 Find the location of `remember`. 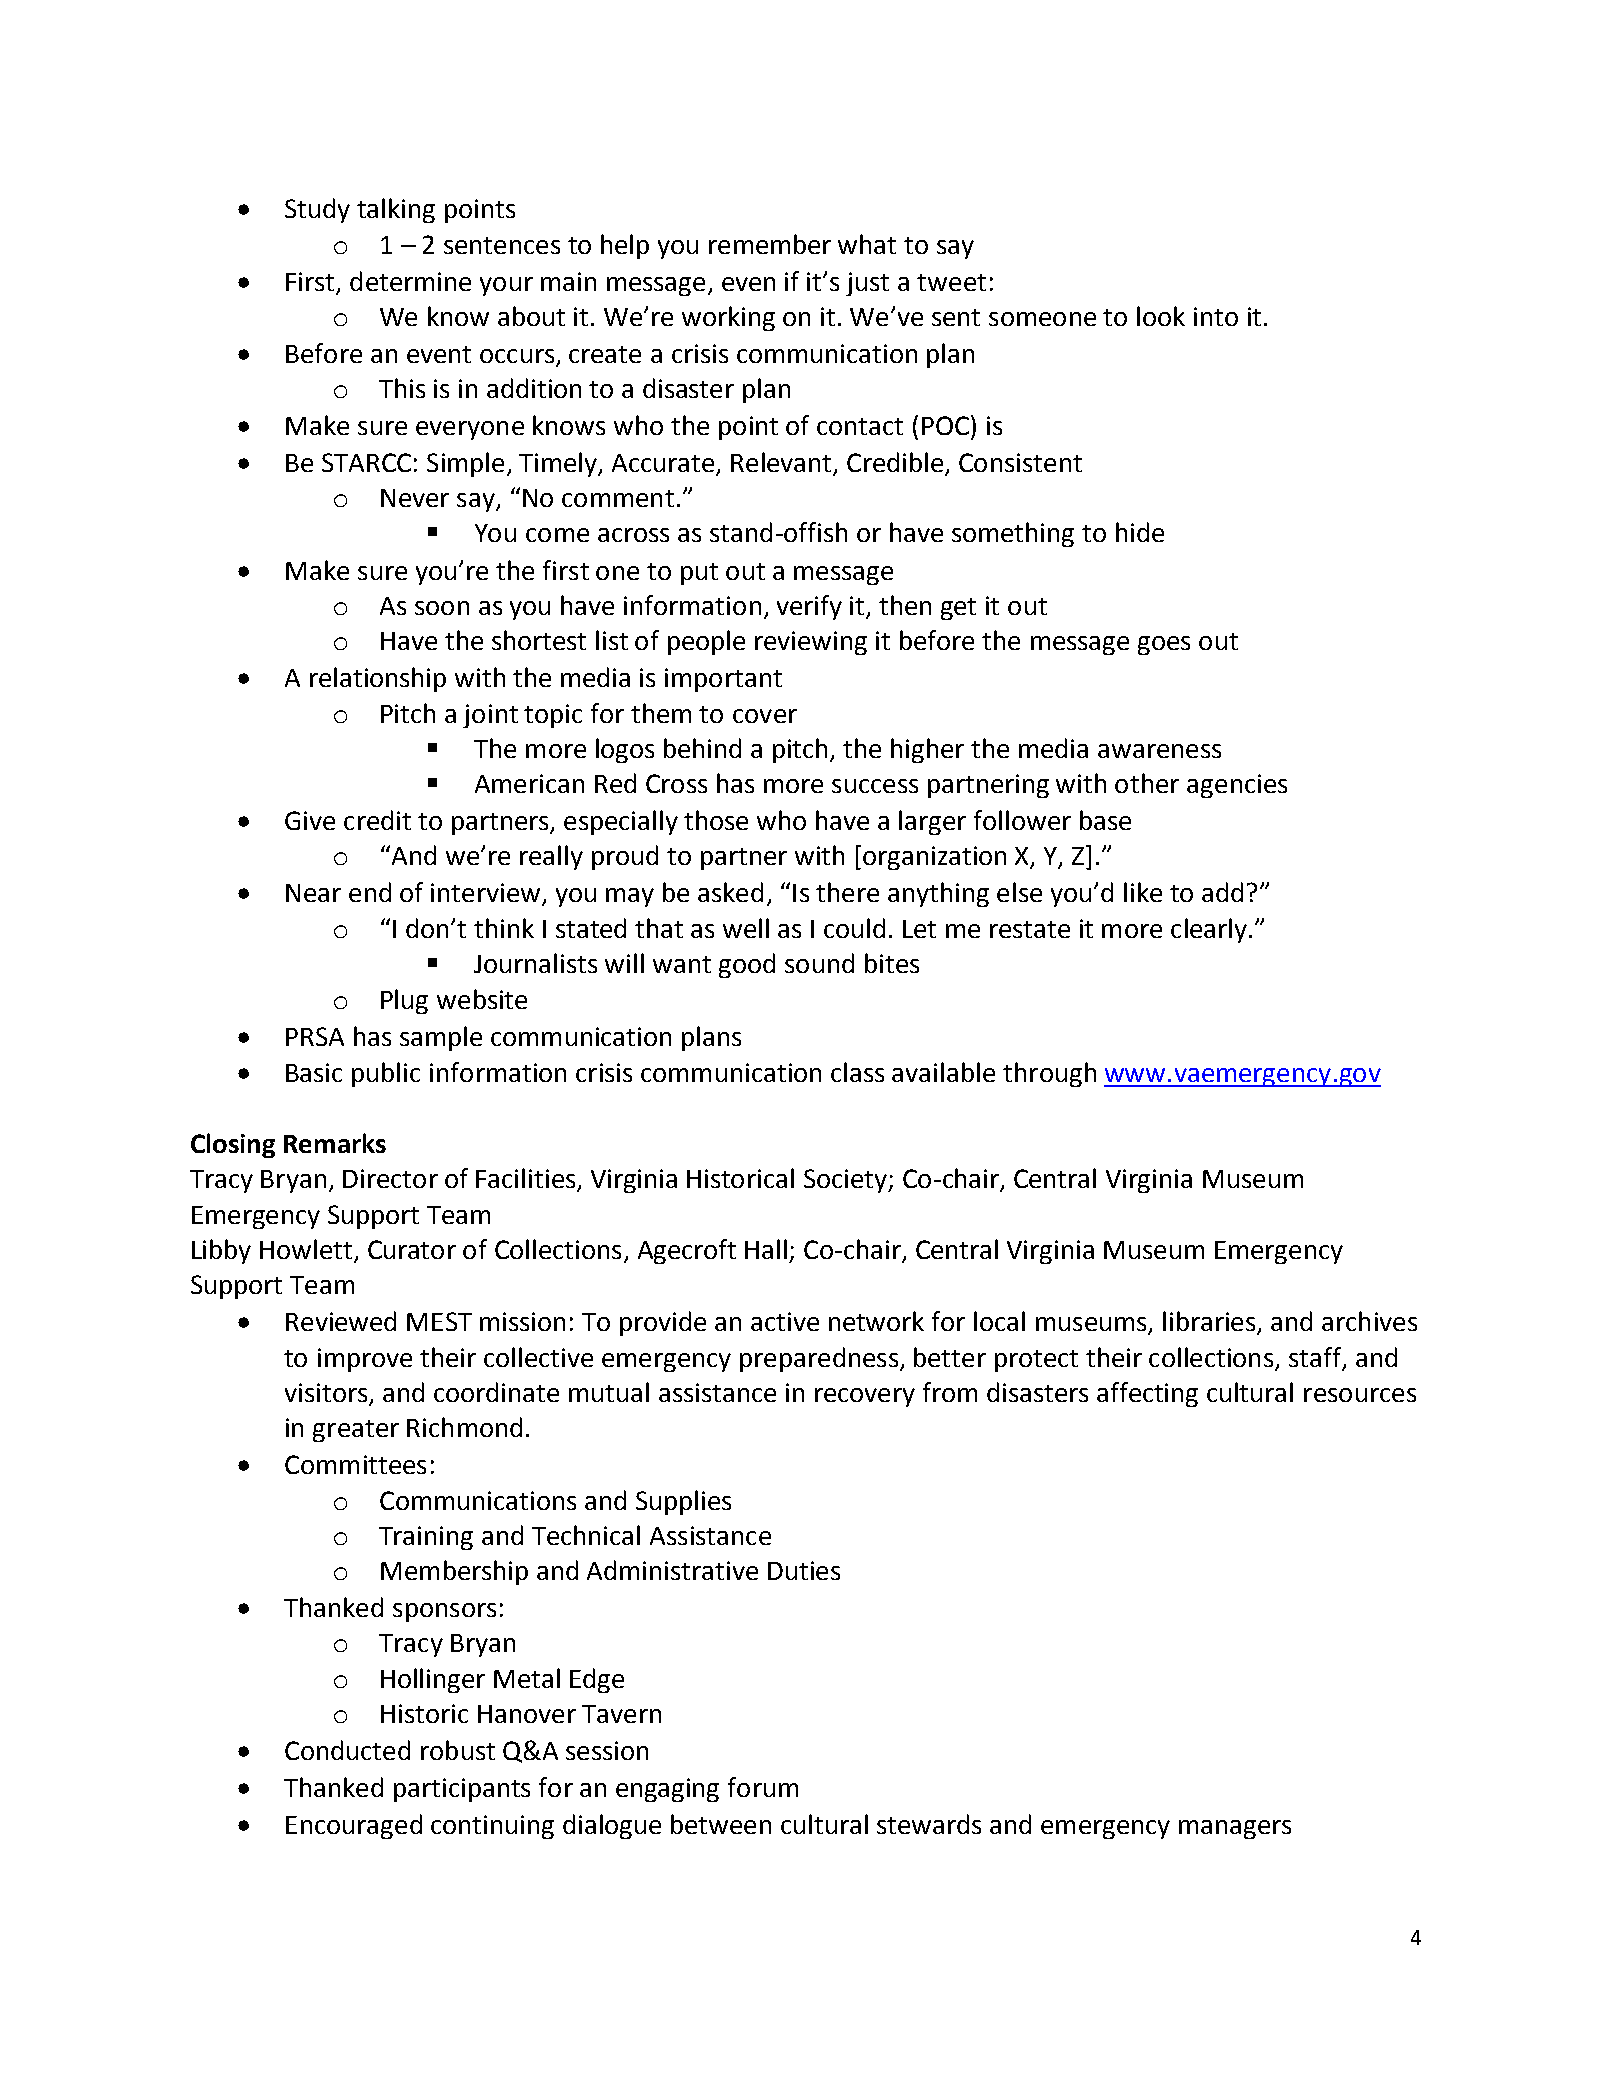

remember is located at coordinates (770, 244).
